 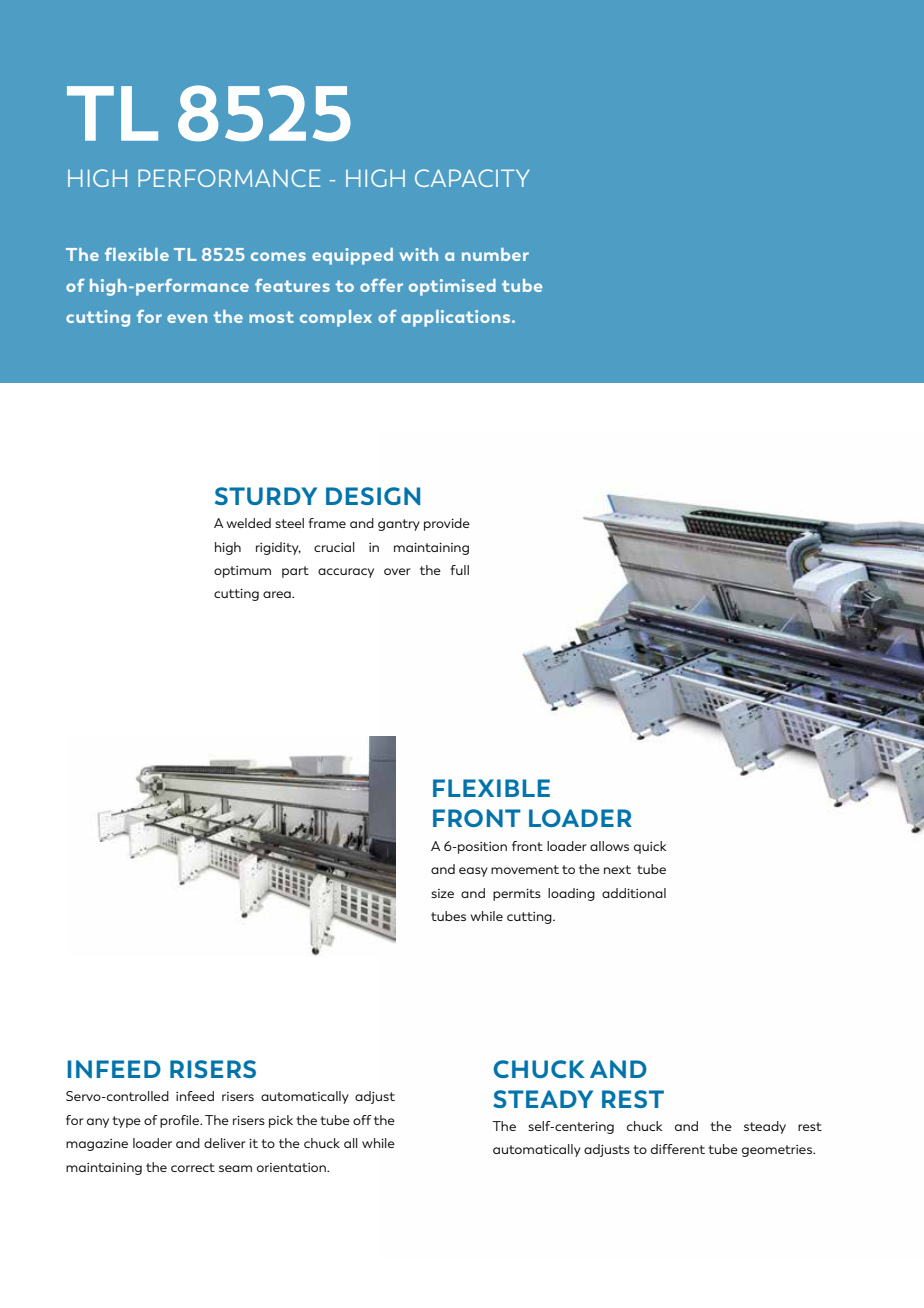 What do you see at coordinates (181, 1121) in the screenshot?
I see `profile` at bounding box center [181, 1121].
